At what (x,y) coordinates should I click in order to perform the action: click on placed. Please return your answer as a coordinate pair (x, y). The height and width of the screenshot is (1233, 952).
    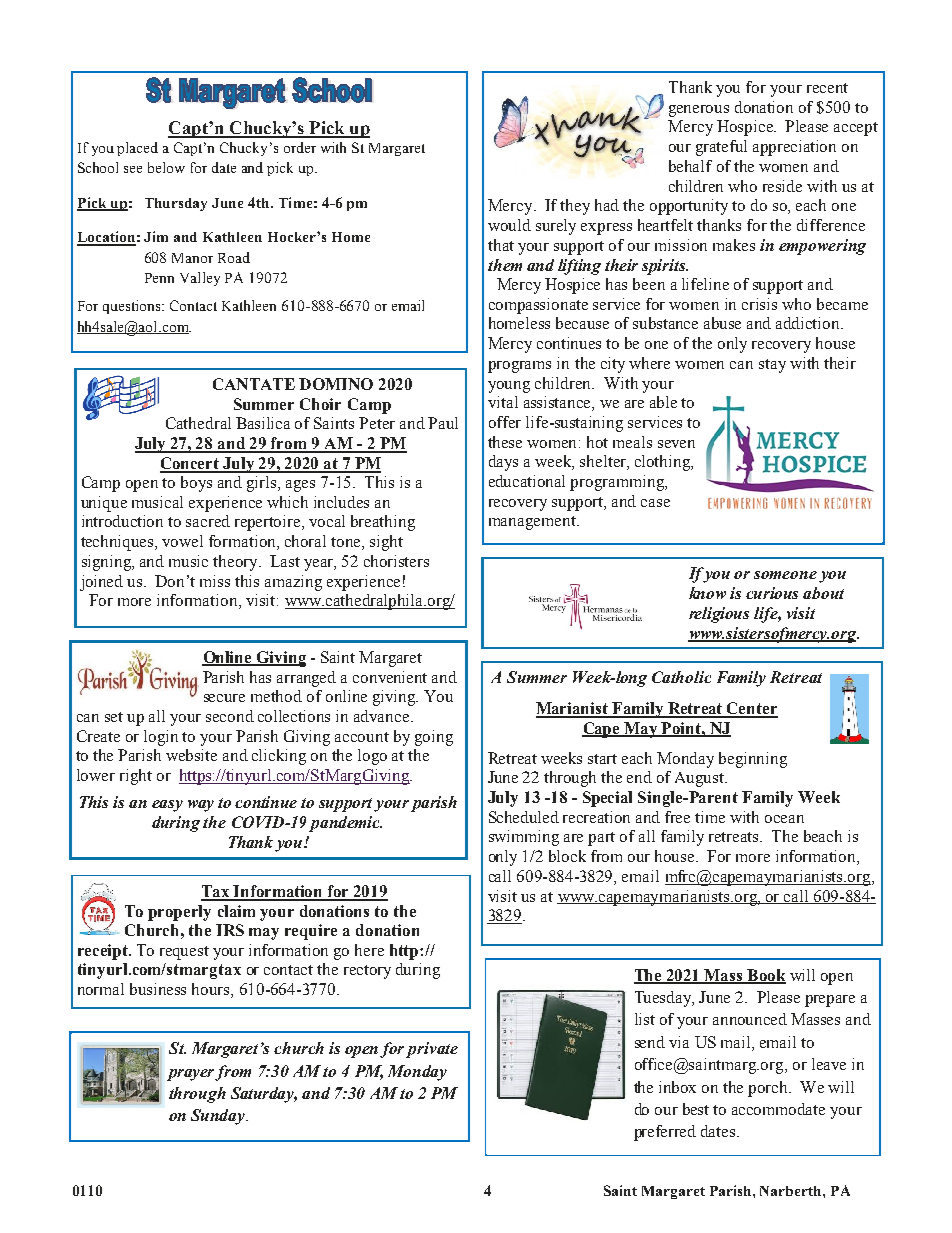
    Looking at the image, I should click on (137, 149).
